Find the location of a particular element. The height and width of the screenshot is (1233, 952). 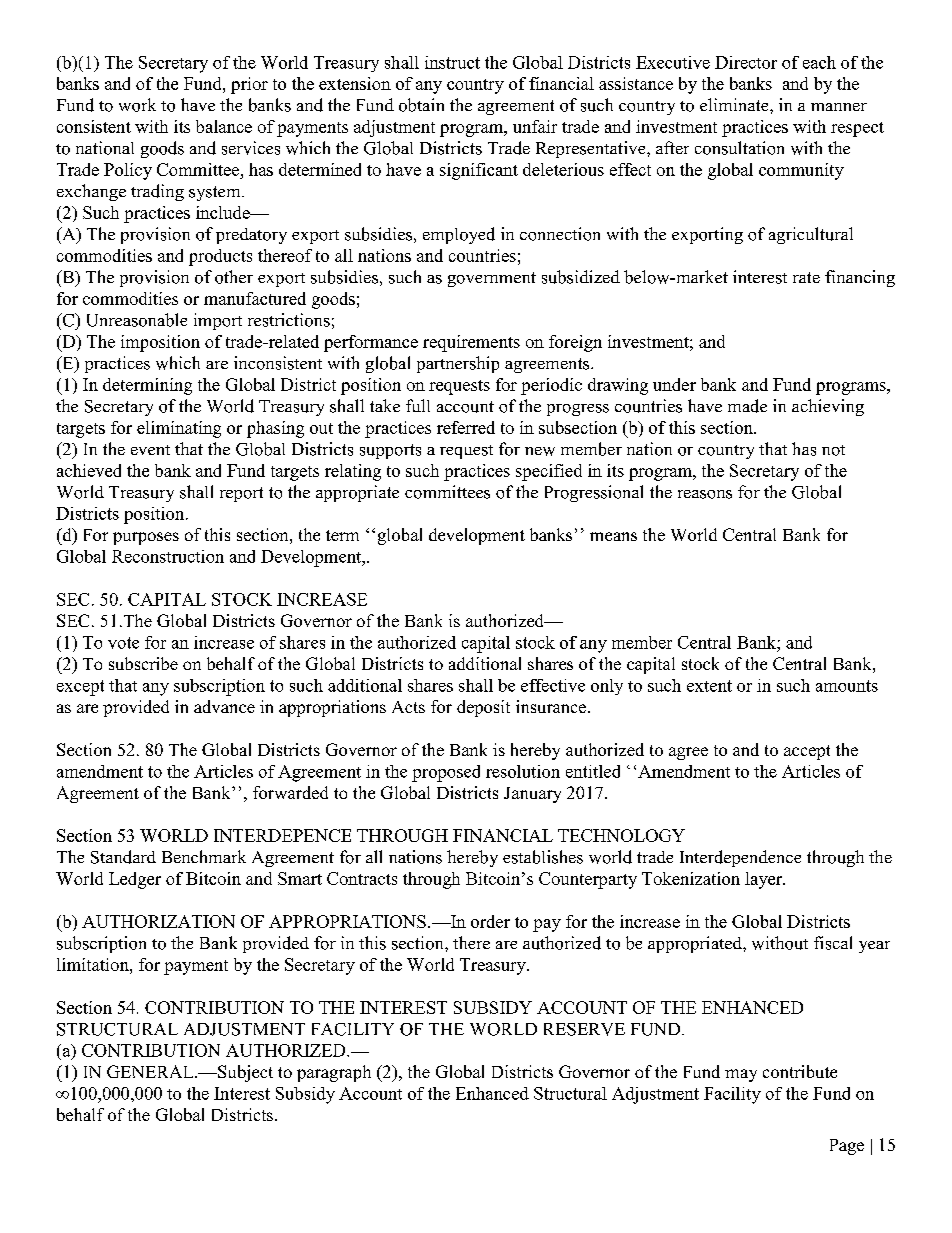

contribute is located at coordinates (800, 1071).
